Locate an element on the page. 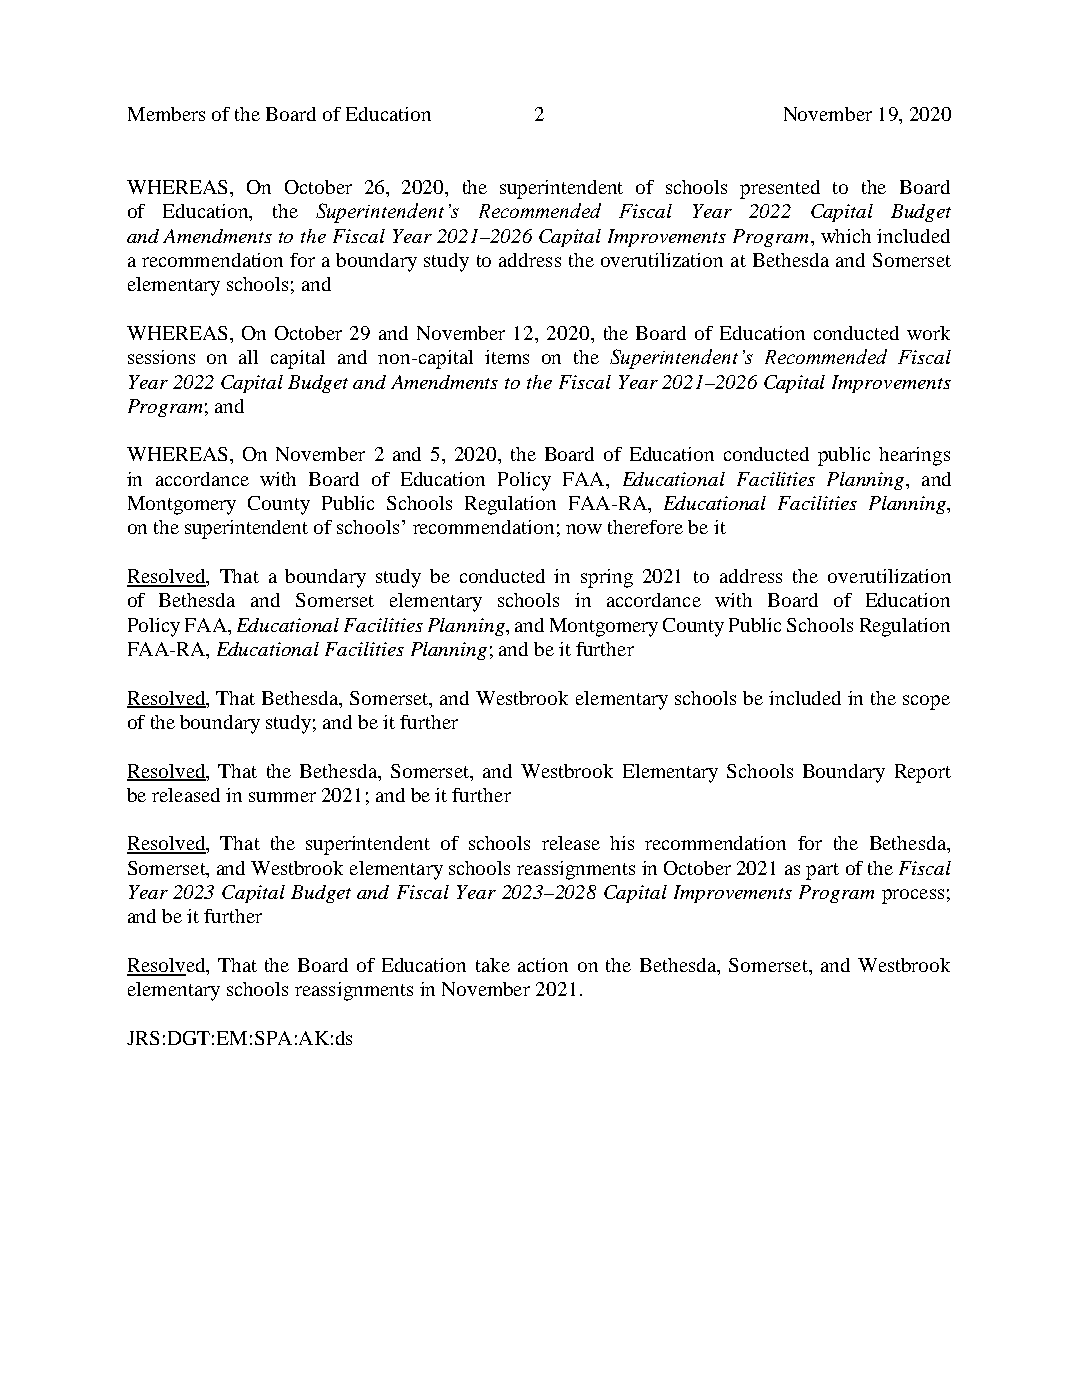 The image size is (1078, 1395). take is located at coordinates (493, 965).
